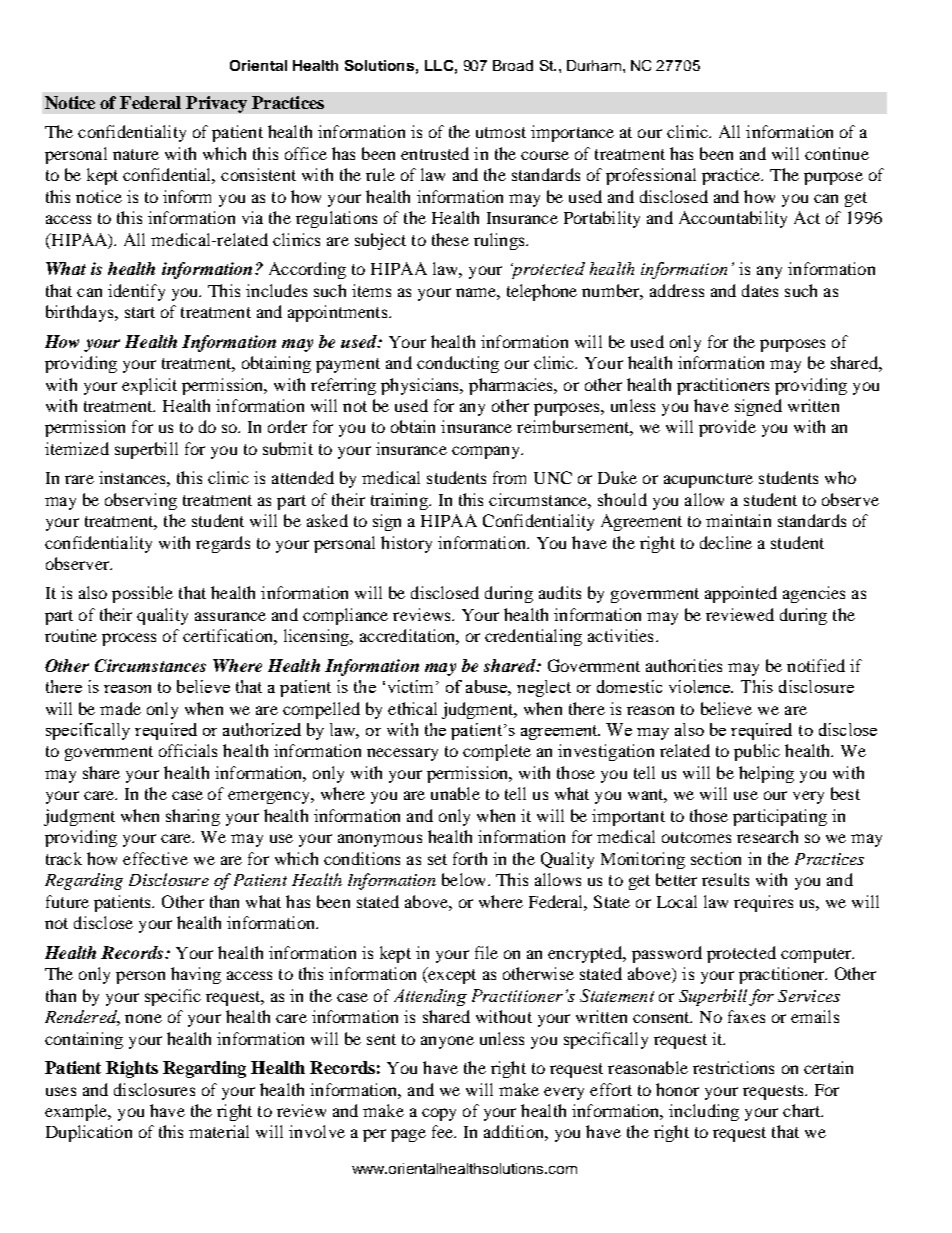  What do you see at coordinates (766, 774) in the page?
I see `helping` at bounding box center [766, 774].
